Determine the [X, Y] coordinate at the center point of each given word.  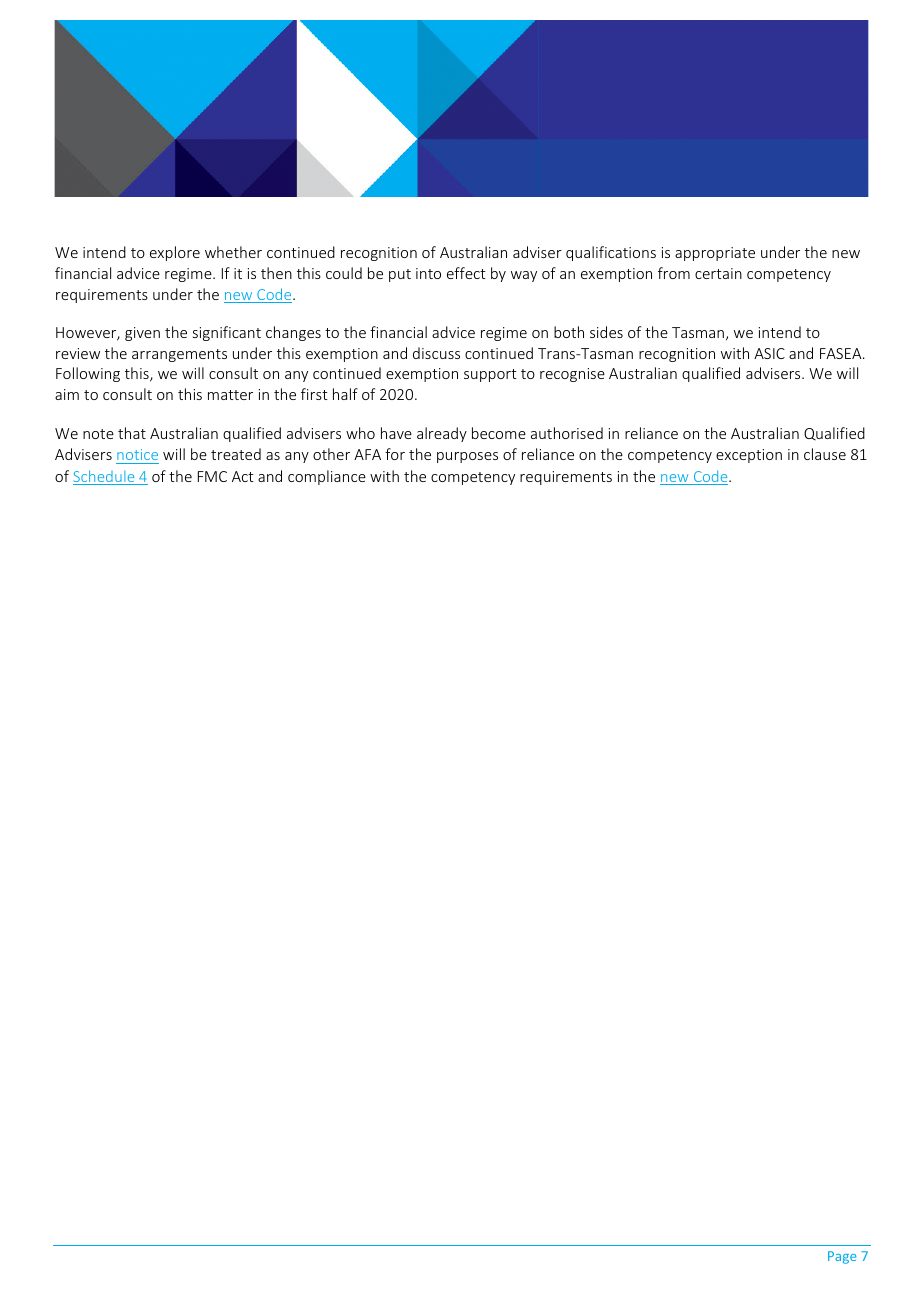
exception [749, 456]
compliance [327, 477]
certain [718, 273]
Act [243, 476]
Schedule [105, 477]
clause [825, 454]
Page [842, 1257]
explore [175, 253]
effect [466, 273]
